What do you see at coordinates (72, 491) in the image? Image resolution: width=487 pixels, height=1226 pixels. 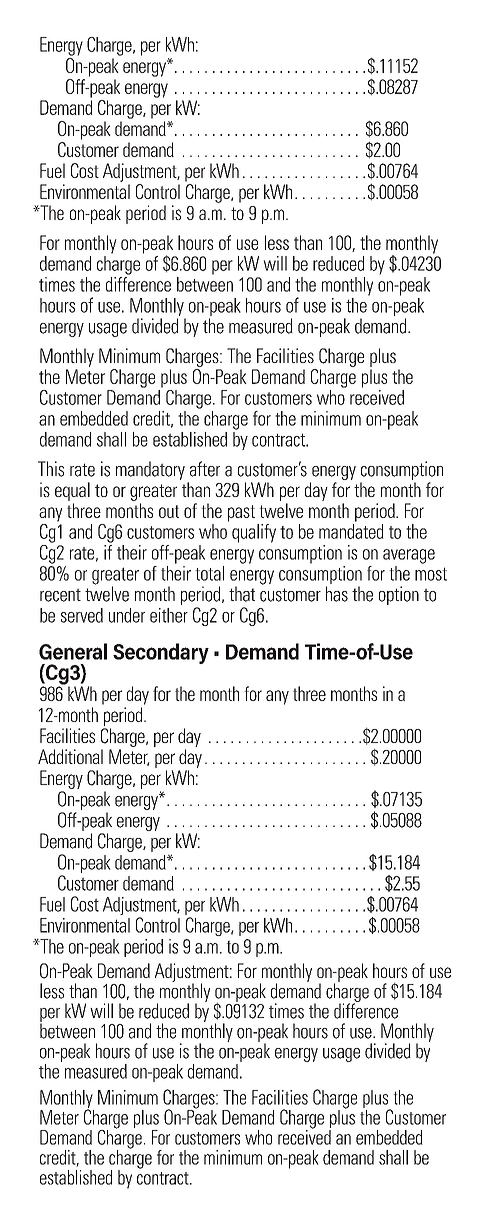 I see `equal` at bounding box center [72, 491].
